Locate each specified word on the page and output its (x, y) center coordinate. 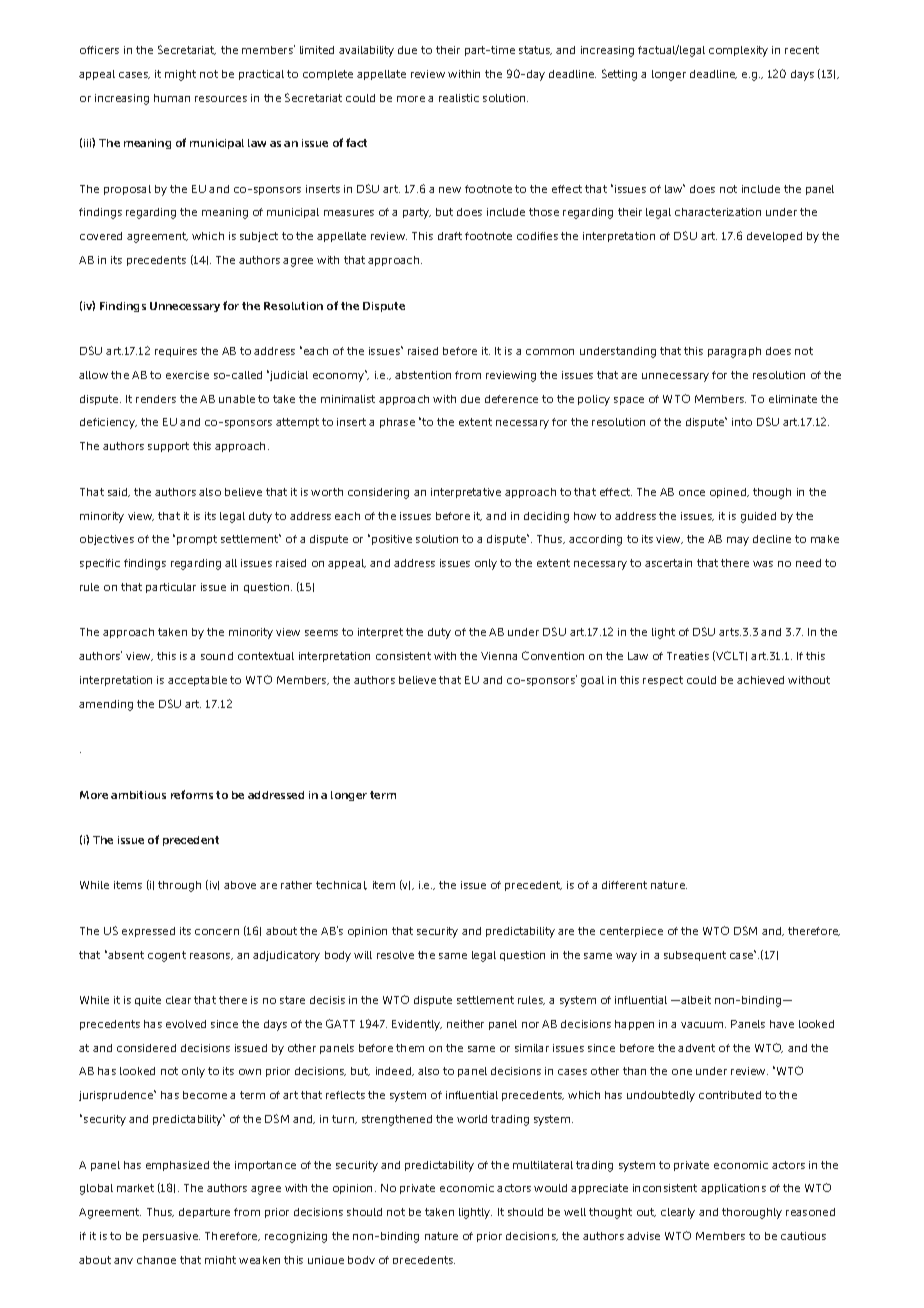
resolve (395, 955)
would (550, 1188)
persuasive (171, 1237)
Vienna (499, 656)
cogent (167, 956)
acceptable (197, 681)
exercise (187, 375)
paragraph (734, 352)
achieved (760, 680)
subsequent (695, 956)
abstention (423, 375)
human (172, 98)
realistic (459, 98)
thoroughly (752, 1213)
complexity (738, 51)
